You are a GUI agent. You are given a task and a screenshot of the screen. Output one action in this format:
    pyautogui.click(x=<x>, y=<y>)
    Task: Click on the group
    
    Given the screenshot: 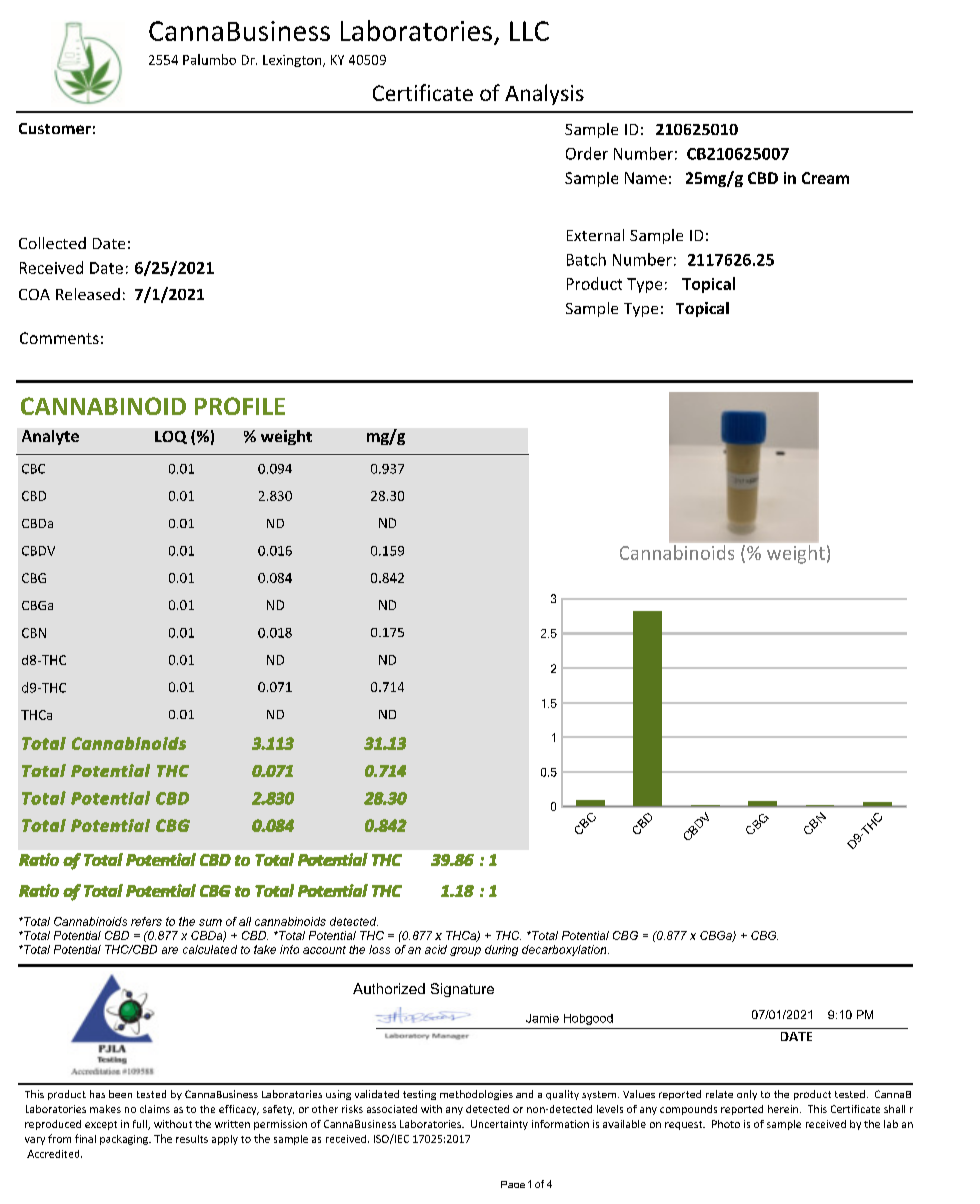 What is the action you would take?
    pyautogui.click(x=465, y=951)
